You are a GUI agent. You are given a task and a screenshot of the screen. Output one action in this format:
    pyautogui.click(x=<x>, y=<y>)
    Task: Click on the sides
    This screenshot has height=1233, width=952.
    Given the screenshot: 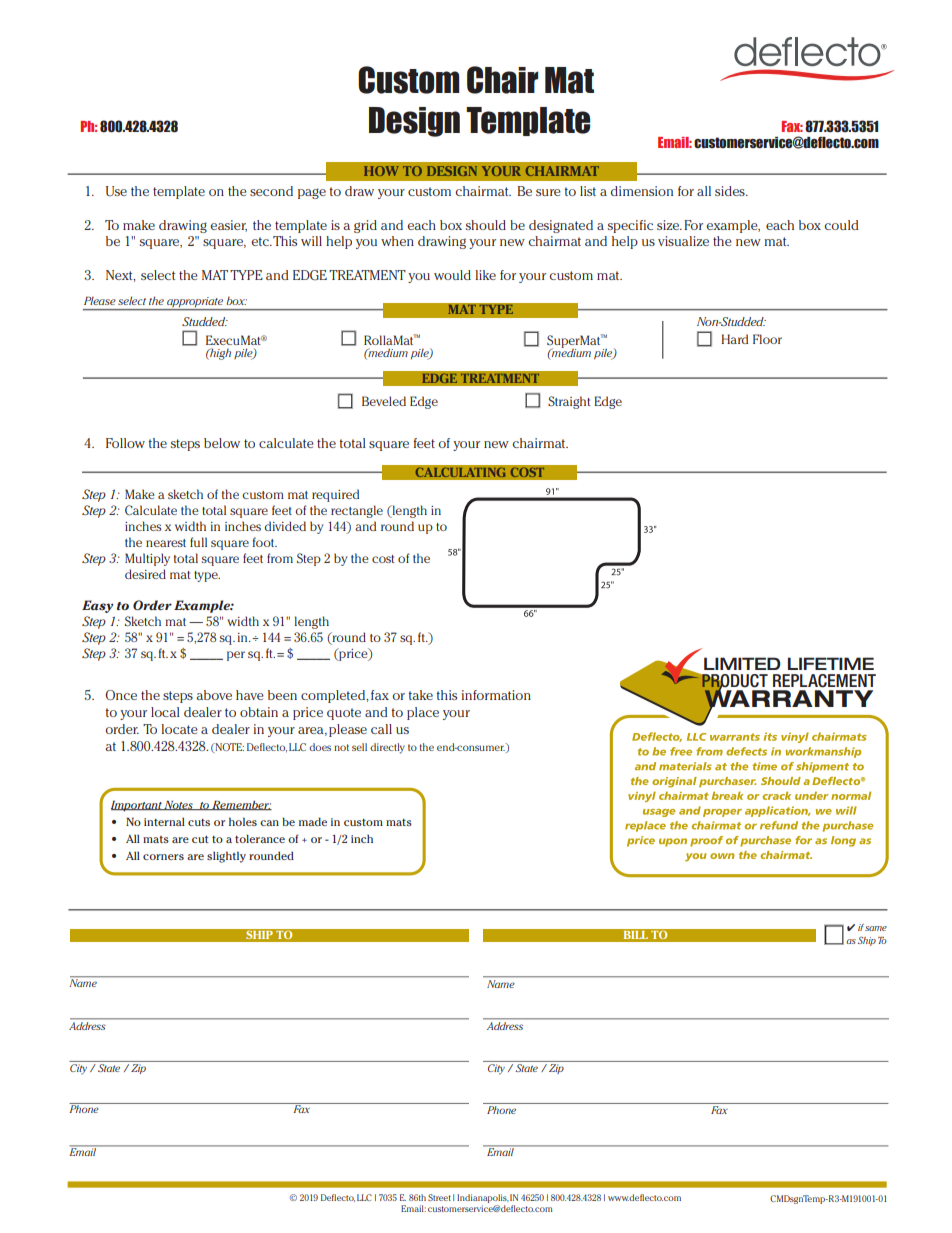 What is the action you would take?
    pyautogui.click(x=731, y=191)
